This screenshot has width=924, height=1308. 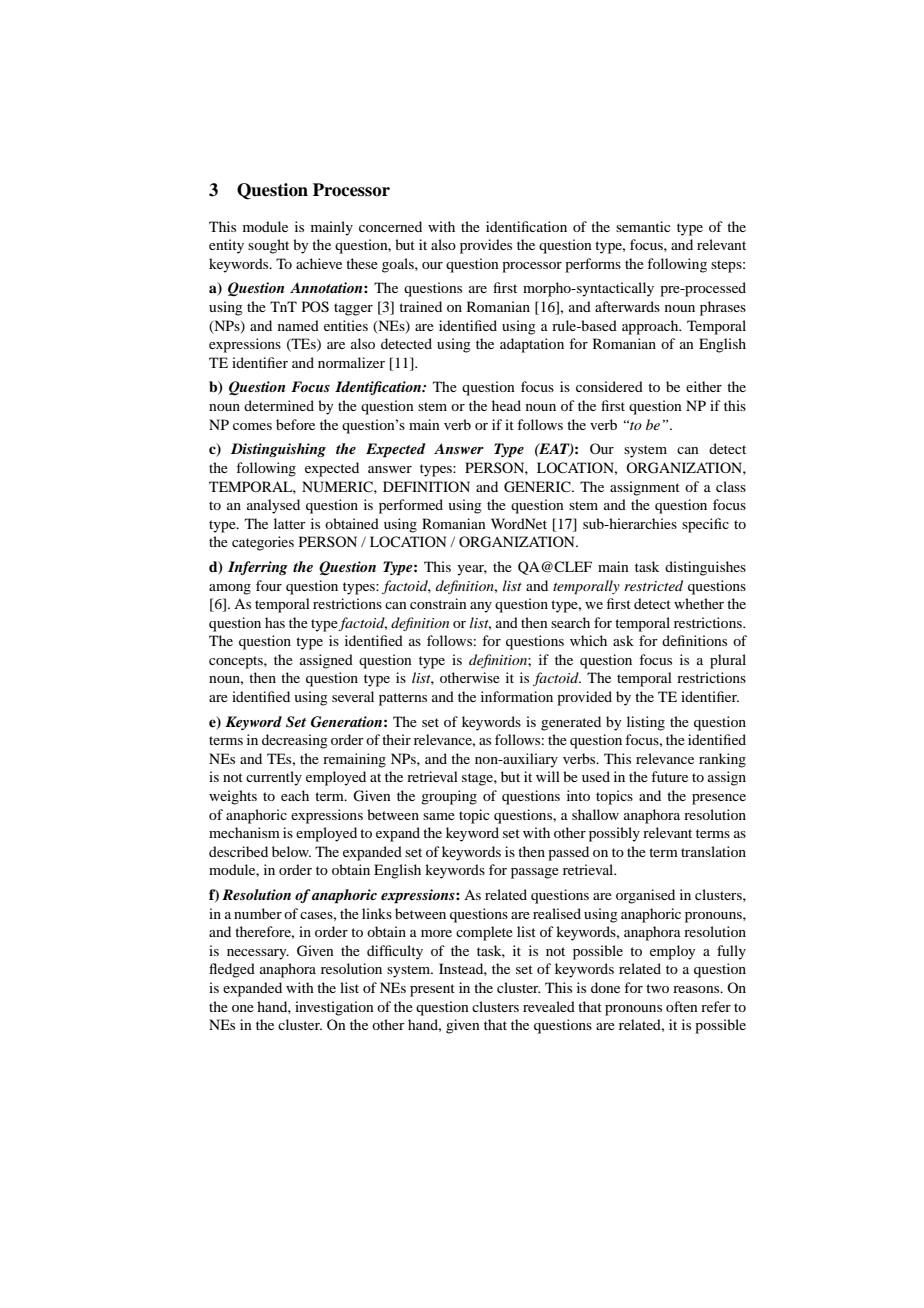 I want to click on GENERIC, so click(x=538, y=487).
